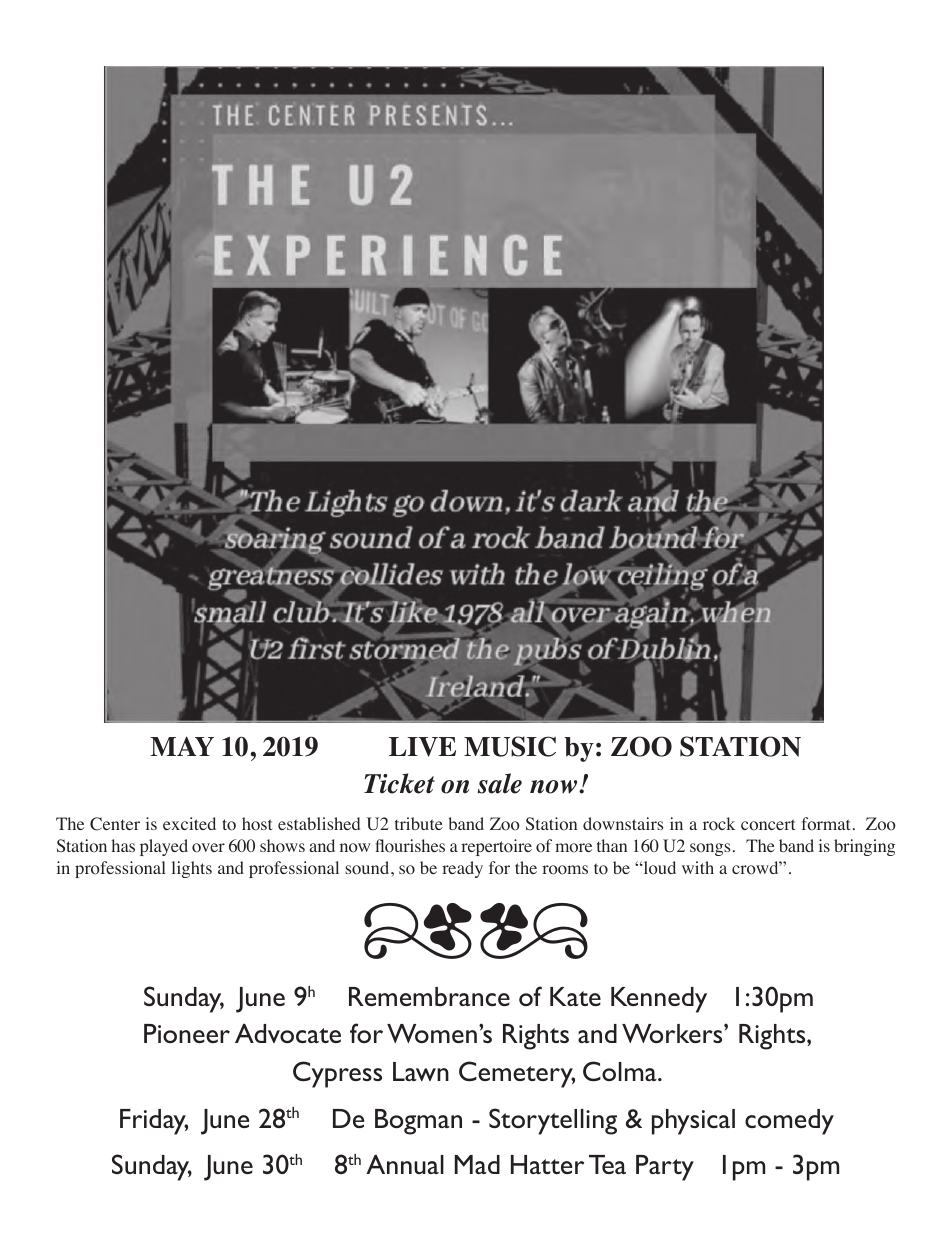  I want to click on Kennedy, so click(659, 1000).
